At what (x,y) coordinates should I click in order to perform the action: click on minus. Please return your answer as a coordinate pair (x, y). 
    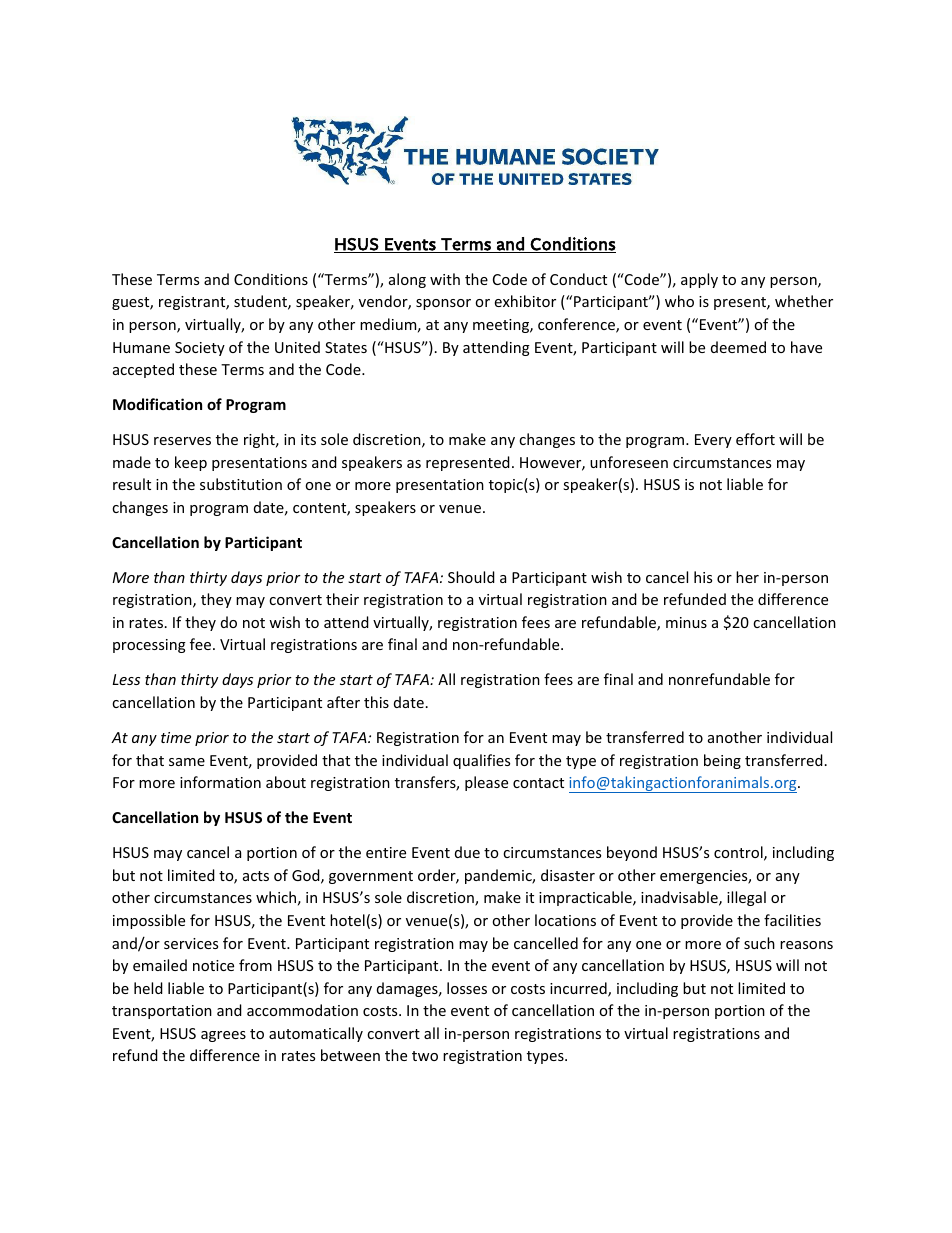
    Looking at the image, I should click on (686, 622).
